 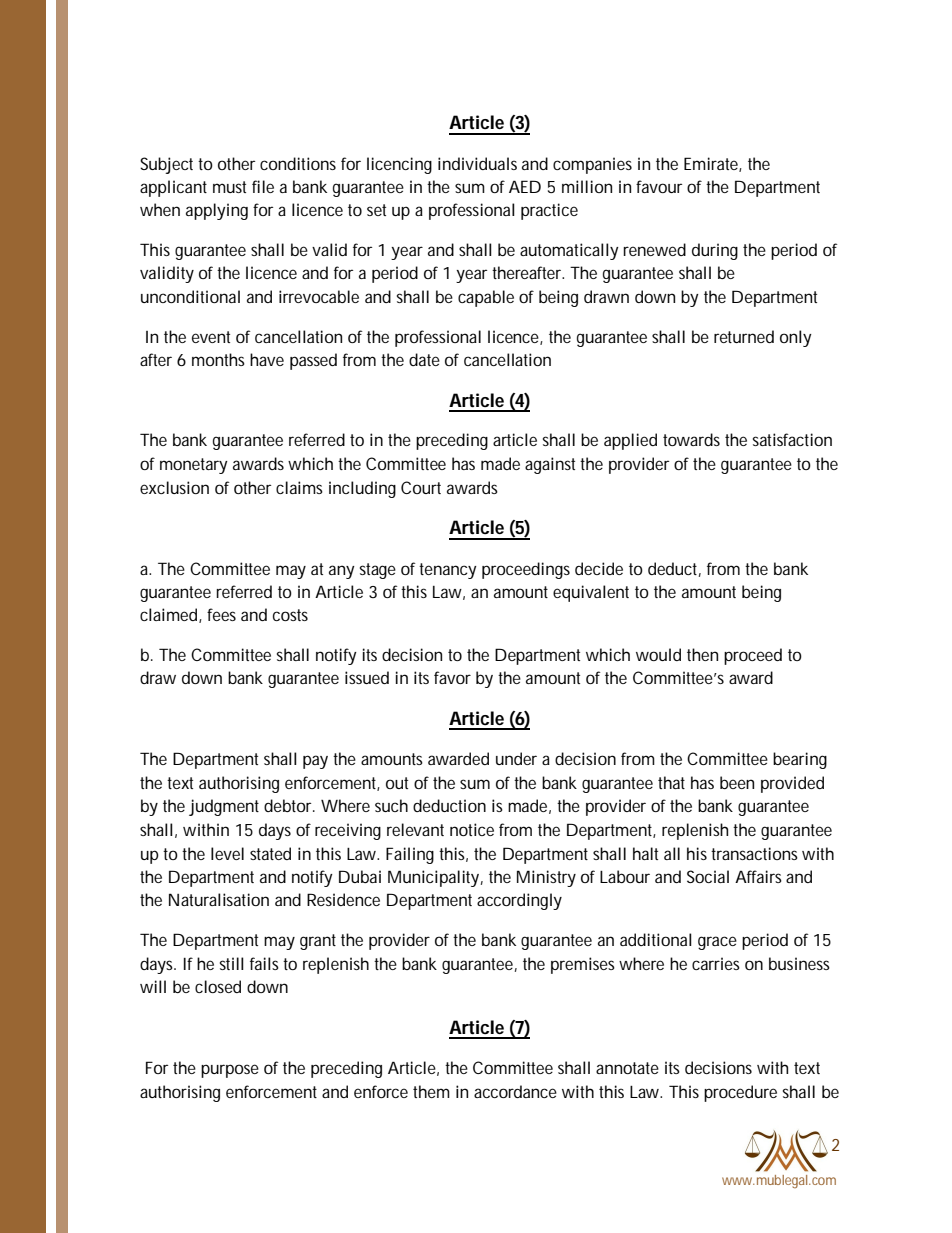 What do you see at coordinates (477, 163) in the page?
I see `individuals` at bounding box center [477, 163].
